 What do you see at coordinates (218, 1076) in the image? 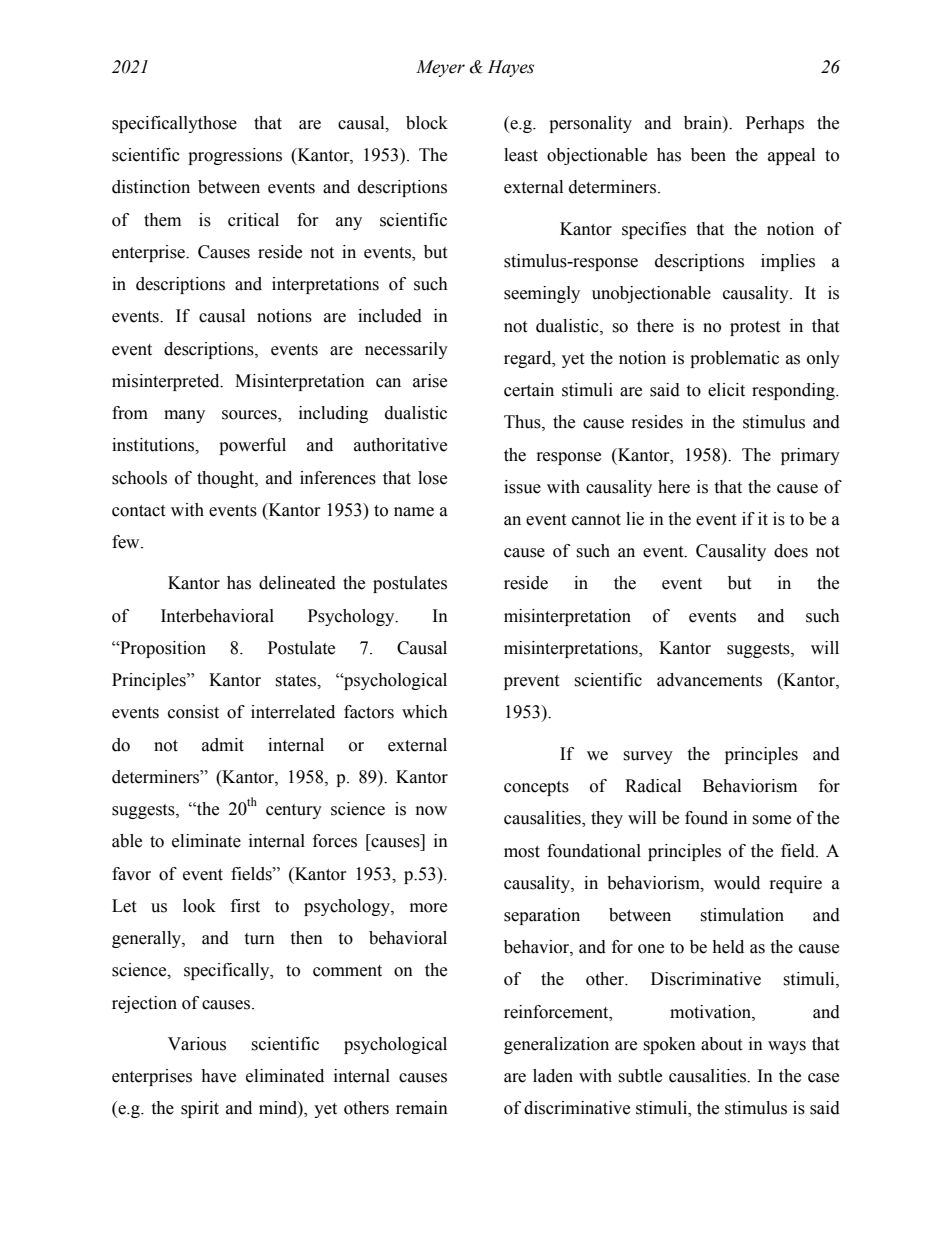
I see `have` at bounding box center [218, 1076].
